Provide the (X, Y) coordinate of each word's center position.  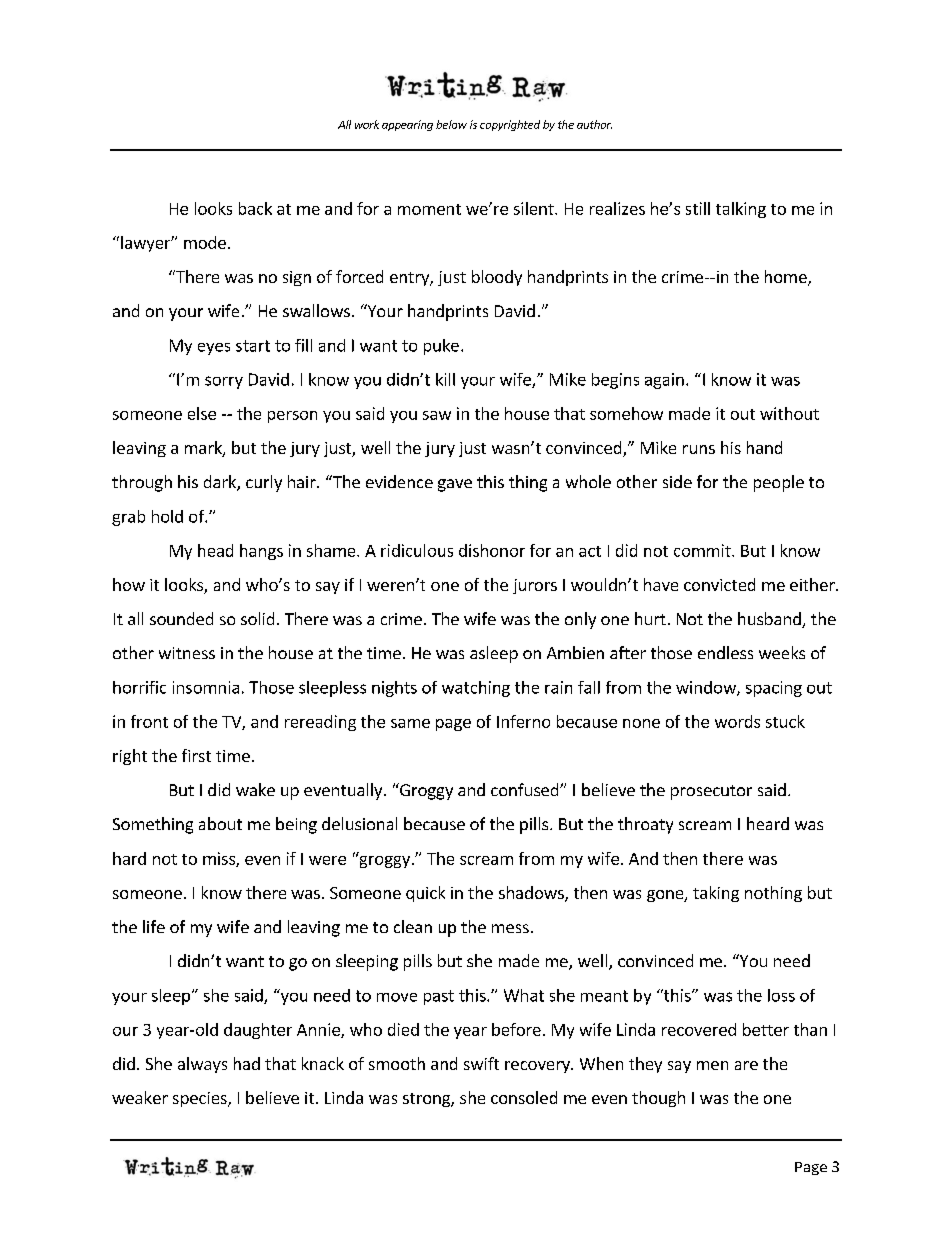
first (196, 755)
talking (741, 210)
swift (481, 1063)
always (202, 1065)
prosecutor (711, 792)
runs (699, 449)
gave (455, 485)
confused (526, 789)
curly (264, 483)
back (255, 208)
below (451, 124)
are (746, 1065)
